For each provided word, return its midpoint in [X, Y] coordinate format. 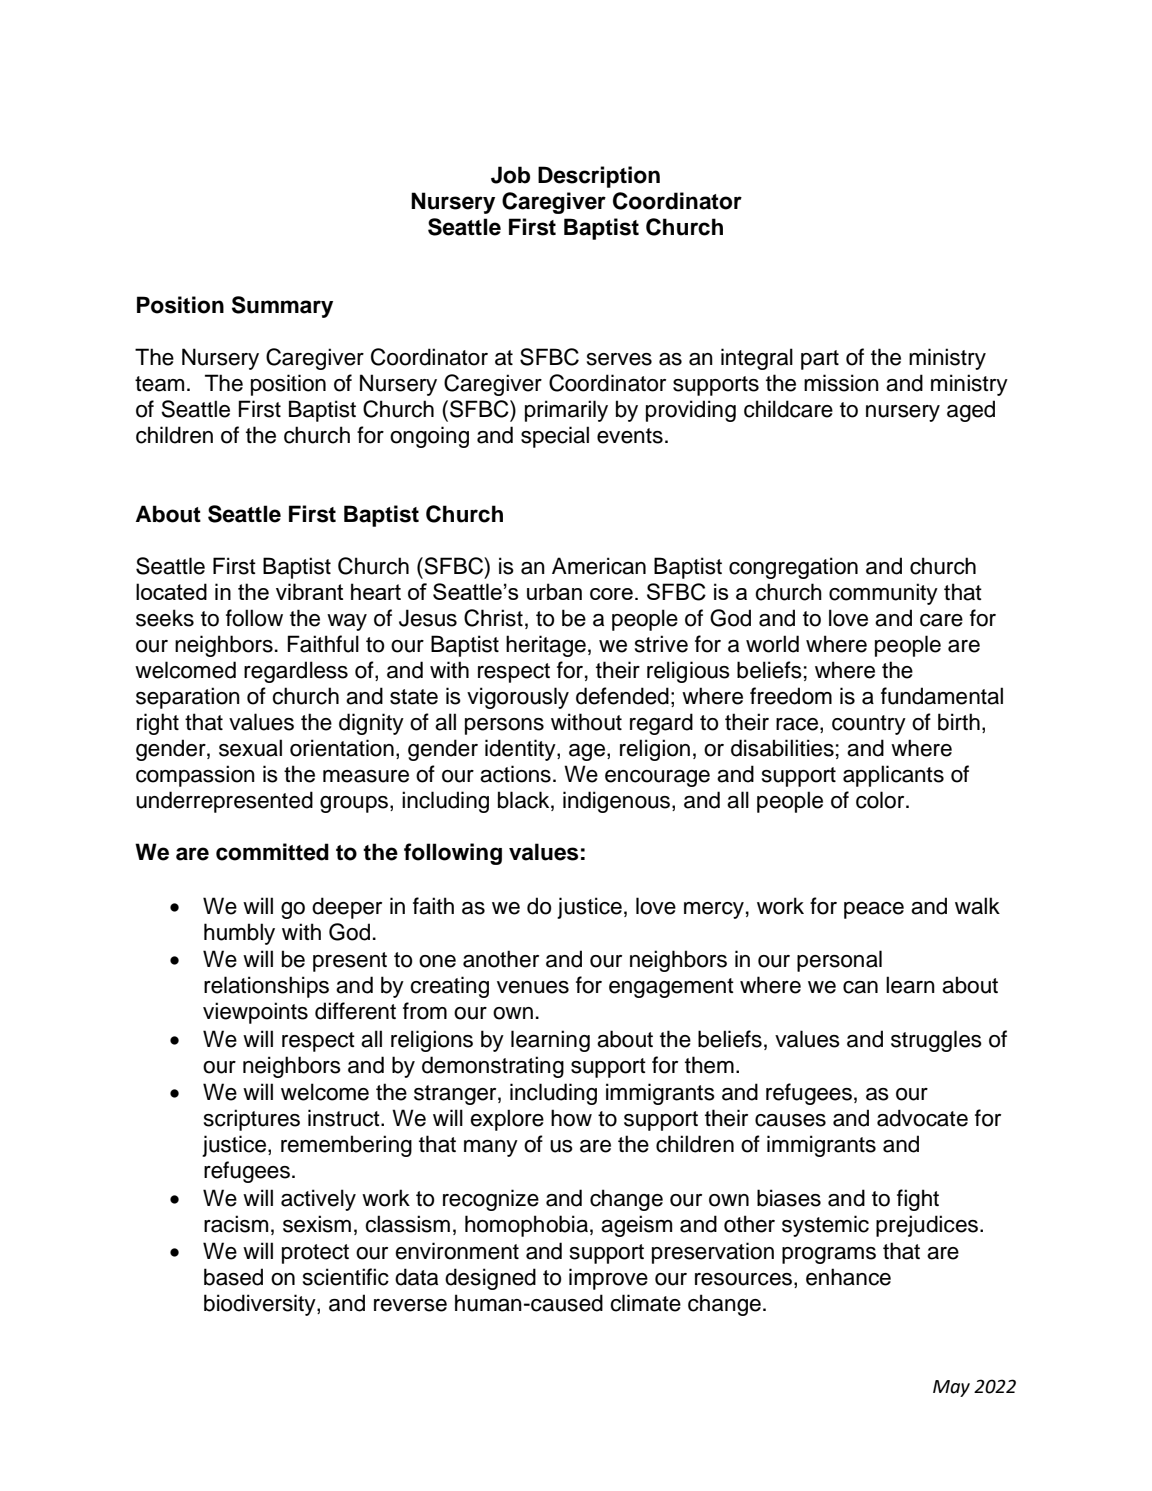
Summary [282, 307]
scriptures [252, 1120]
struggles [936, 1041]
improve [608, 1279]
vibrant [309, 591]
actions [515, 774]
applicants [893, 776]
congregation [793, 568]
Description [599, 177]
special [555, 437]
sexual [250, 748]
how [571, 1118]
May [951, 1388]
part [820, 360]
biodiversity [261, 1305]
